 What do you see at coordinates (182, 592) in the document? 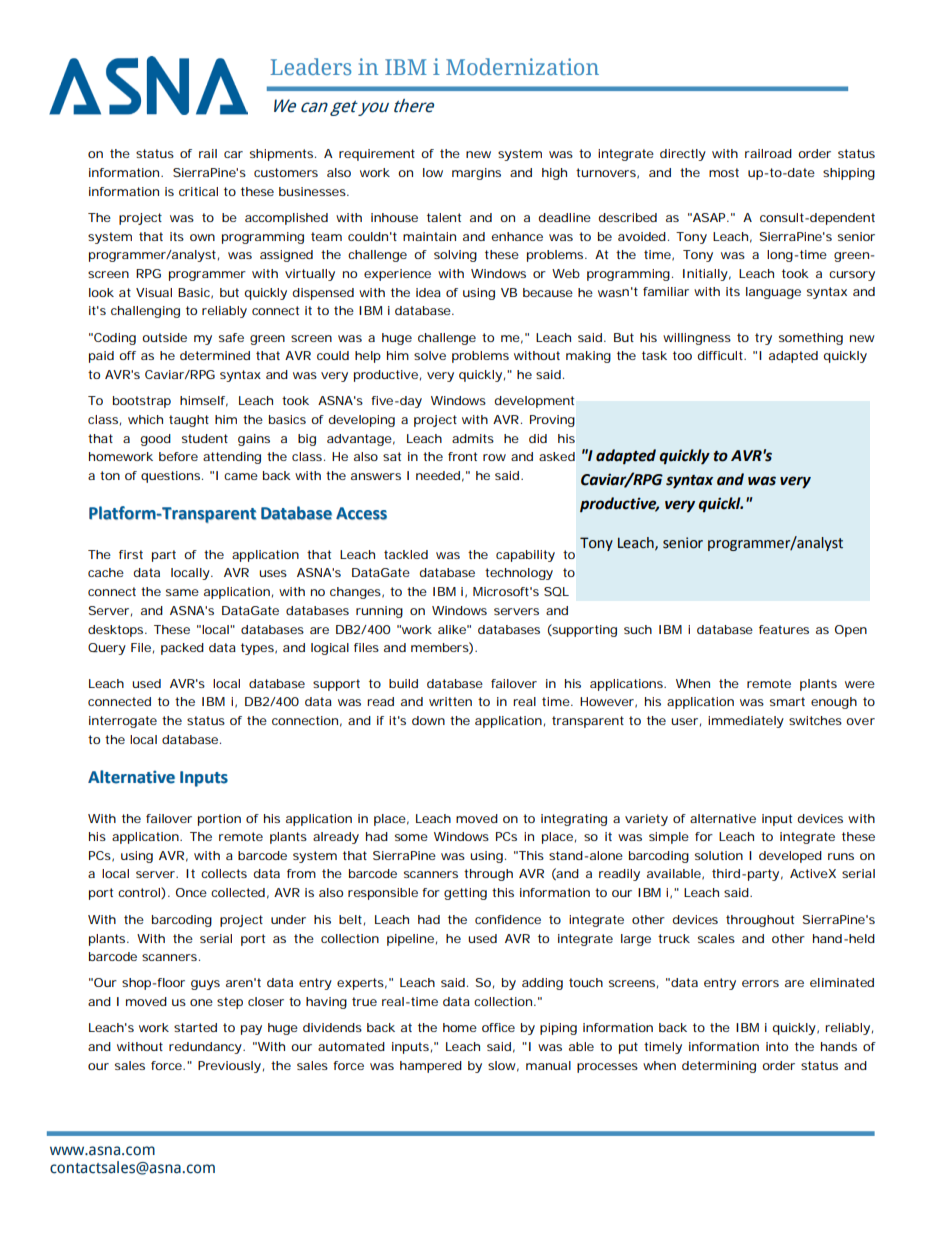
I see `same` at bounding box center [182, 592].
